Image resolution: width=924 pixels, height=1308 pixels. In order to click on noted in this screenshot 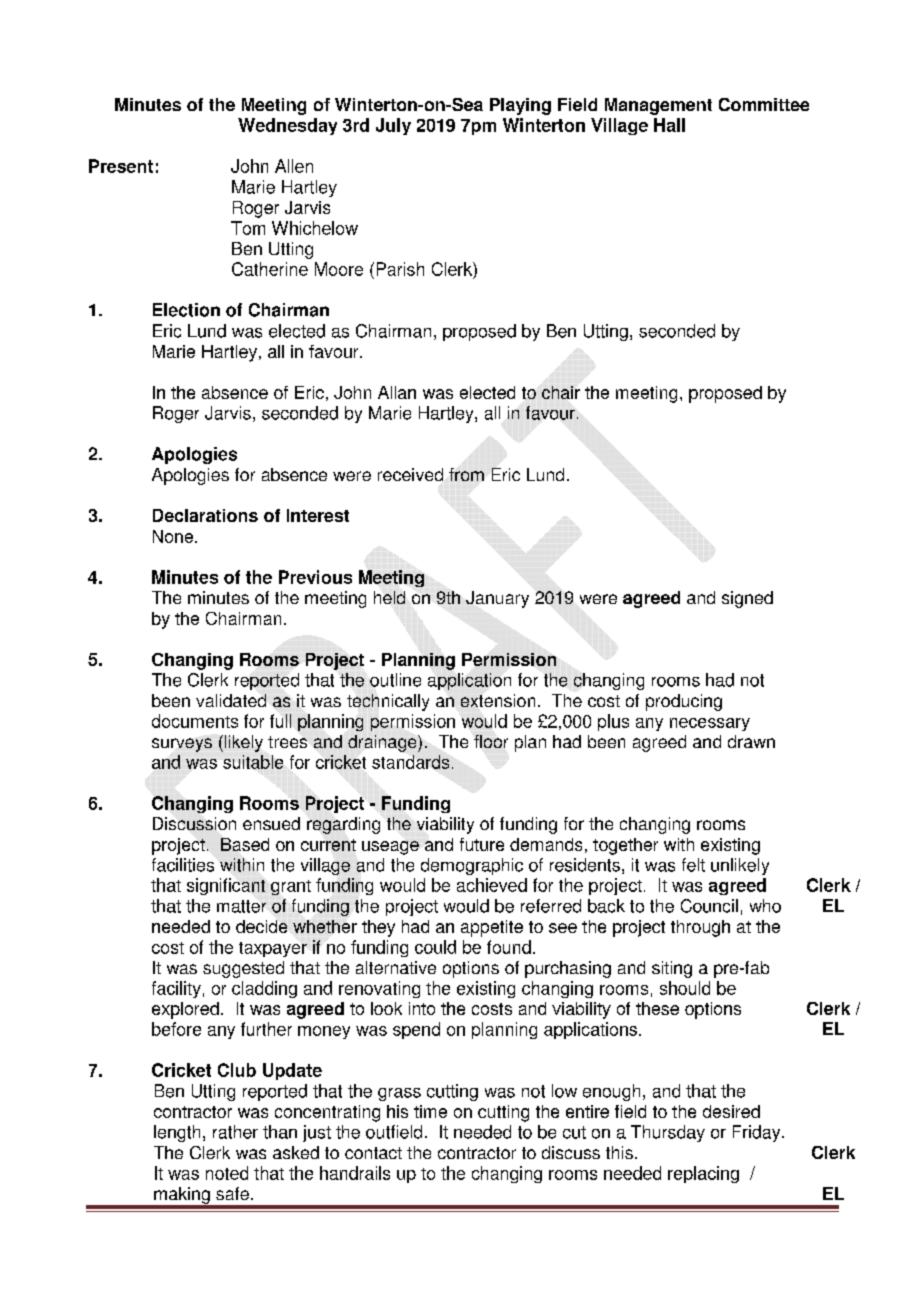, I will do `click(227, 1173)`.
